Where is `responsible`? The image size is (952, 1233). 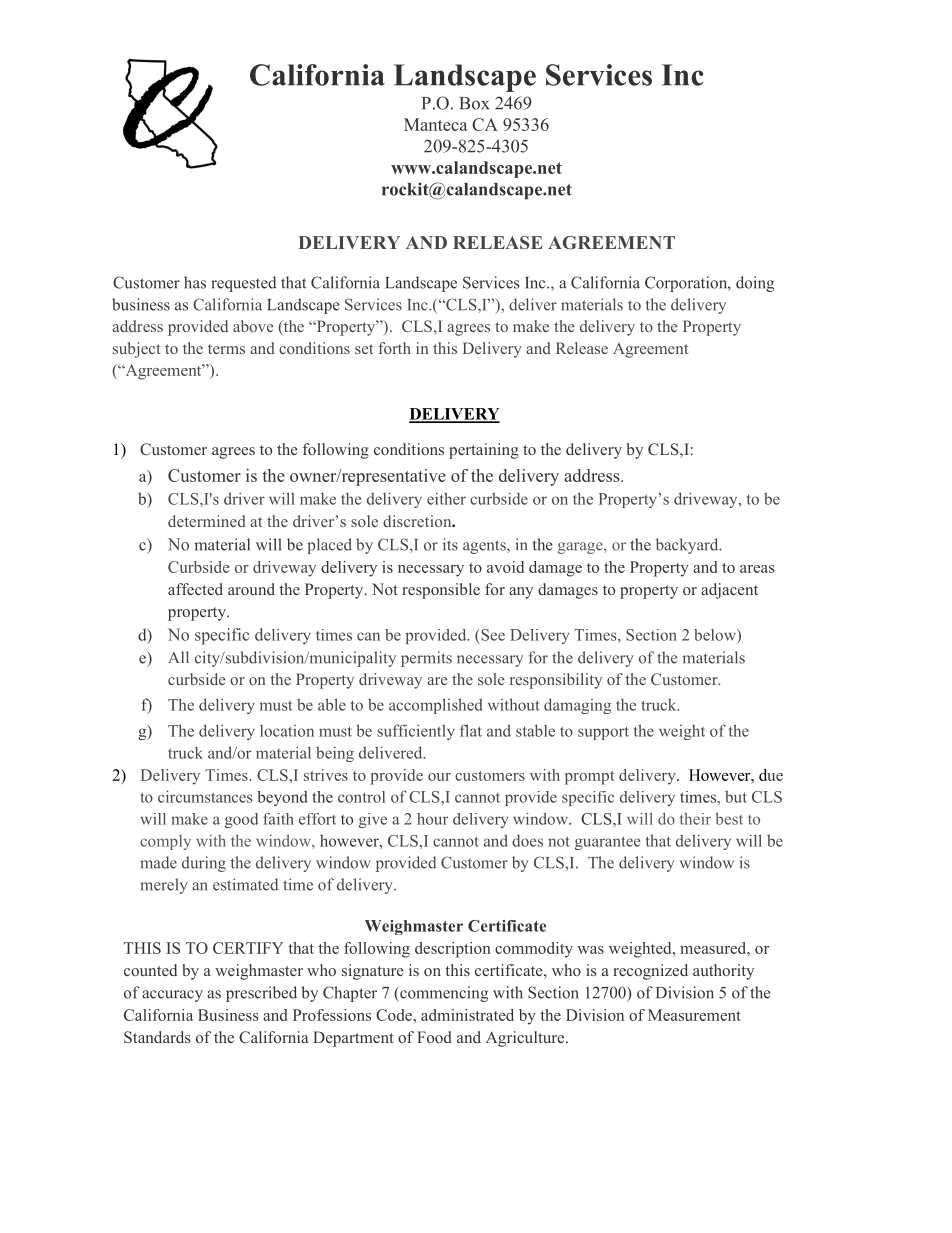
responsible is located at coordinates (441, 591).
